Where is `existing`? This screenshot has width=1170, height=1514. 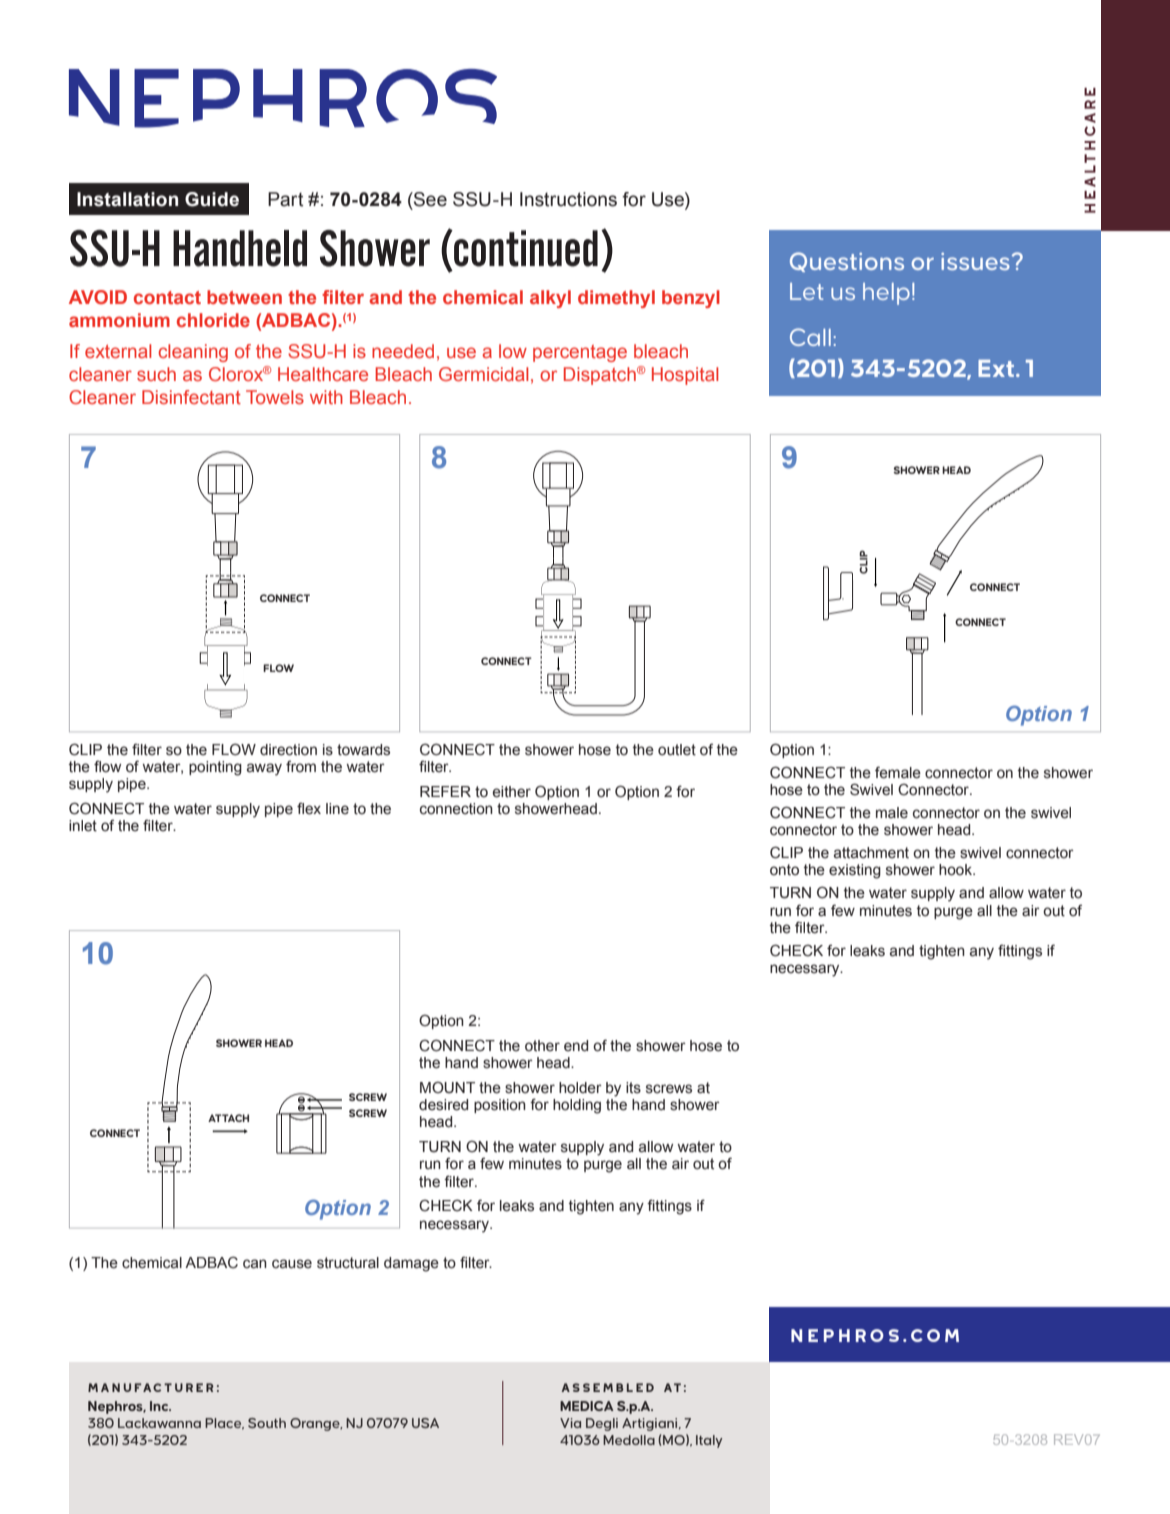
existing is located at coordinates (855, 871).
